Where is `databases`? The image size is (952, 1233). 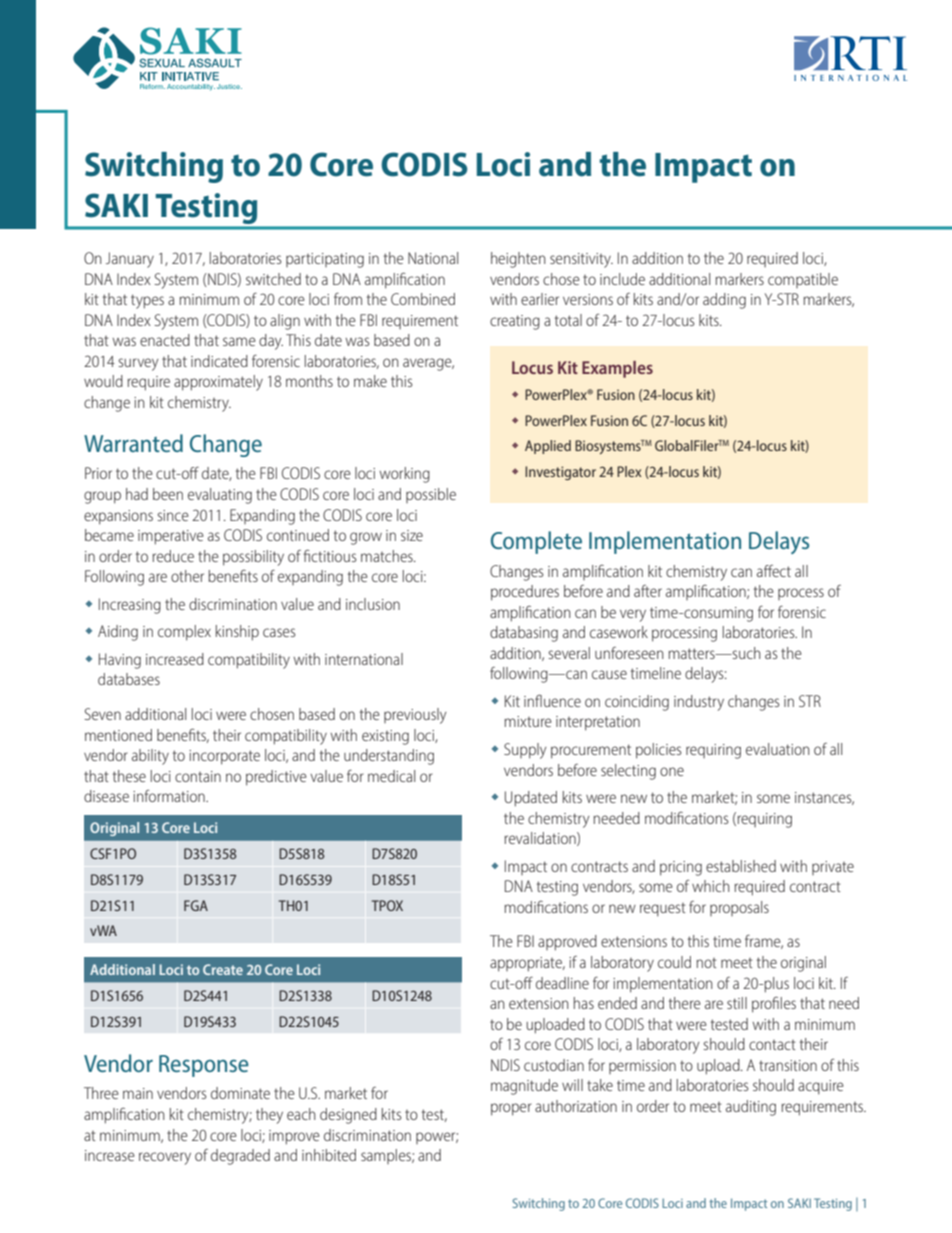
databases is located at coordinates (129, 679).
